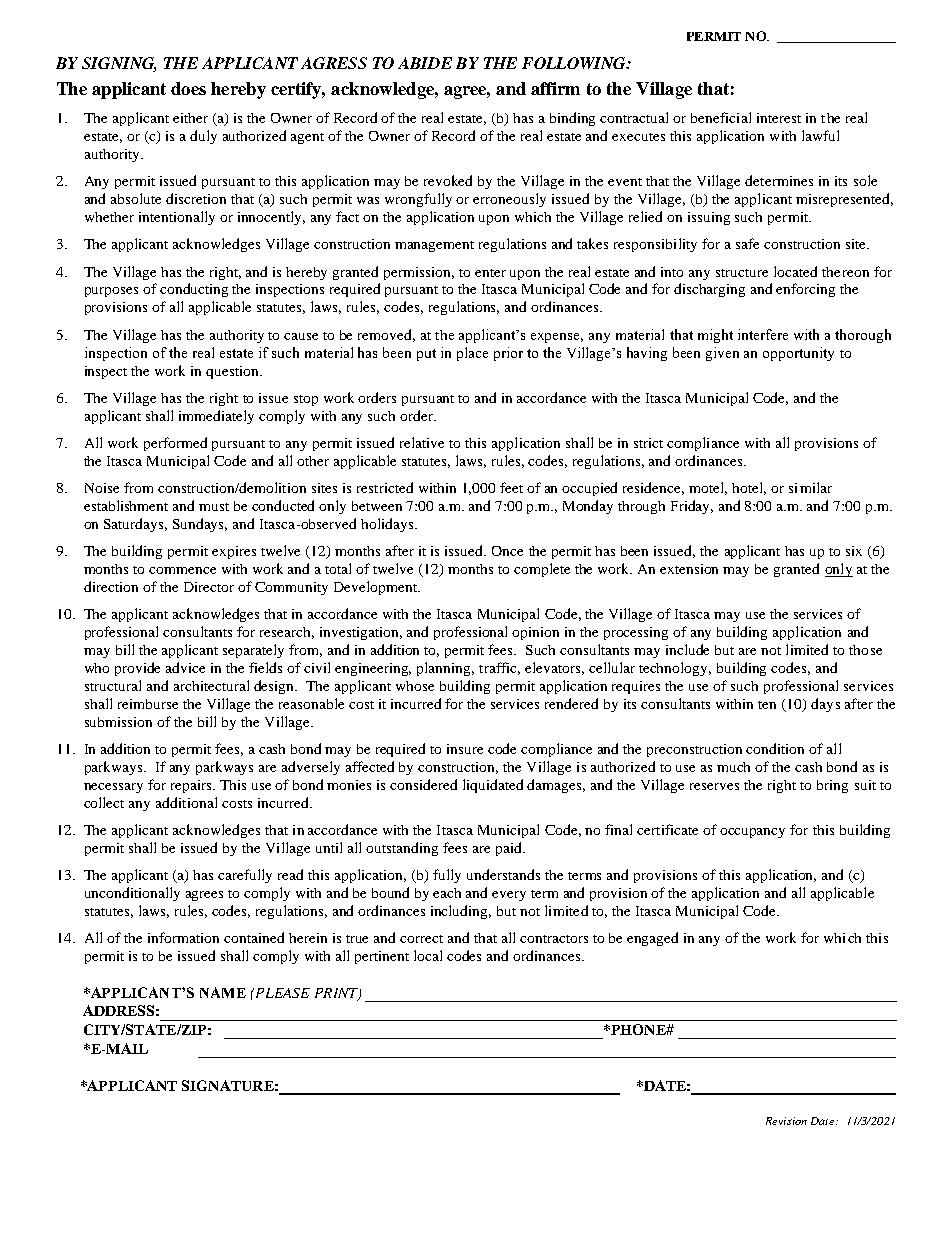  What do you see at coordinates (209, 587) in the screenshot?
I see `Director` at bounding box center [209, 587].
